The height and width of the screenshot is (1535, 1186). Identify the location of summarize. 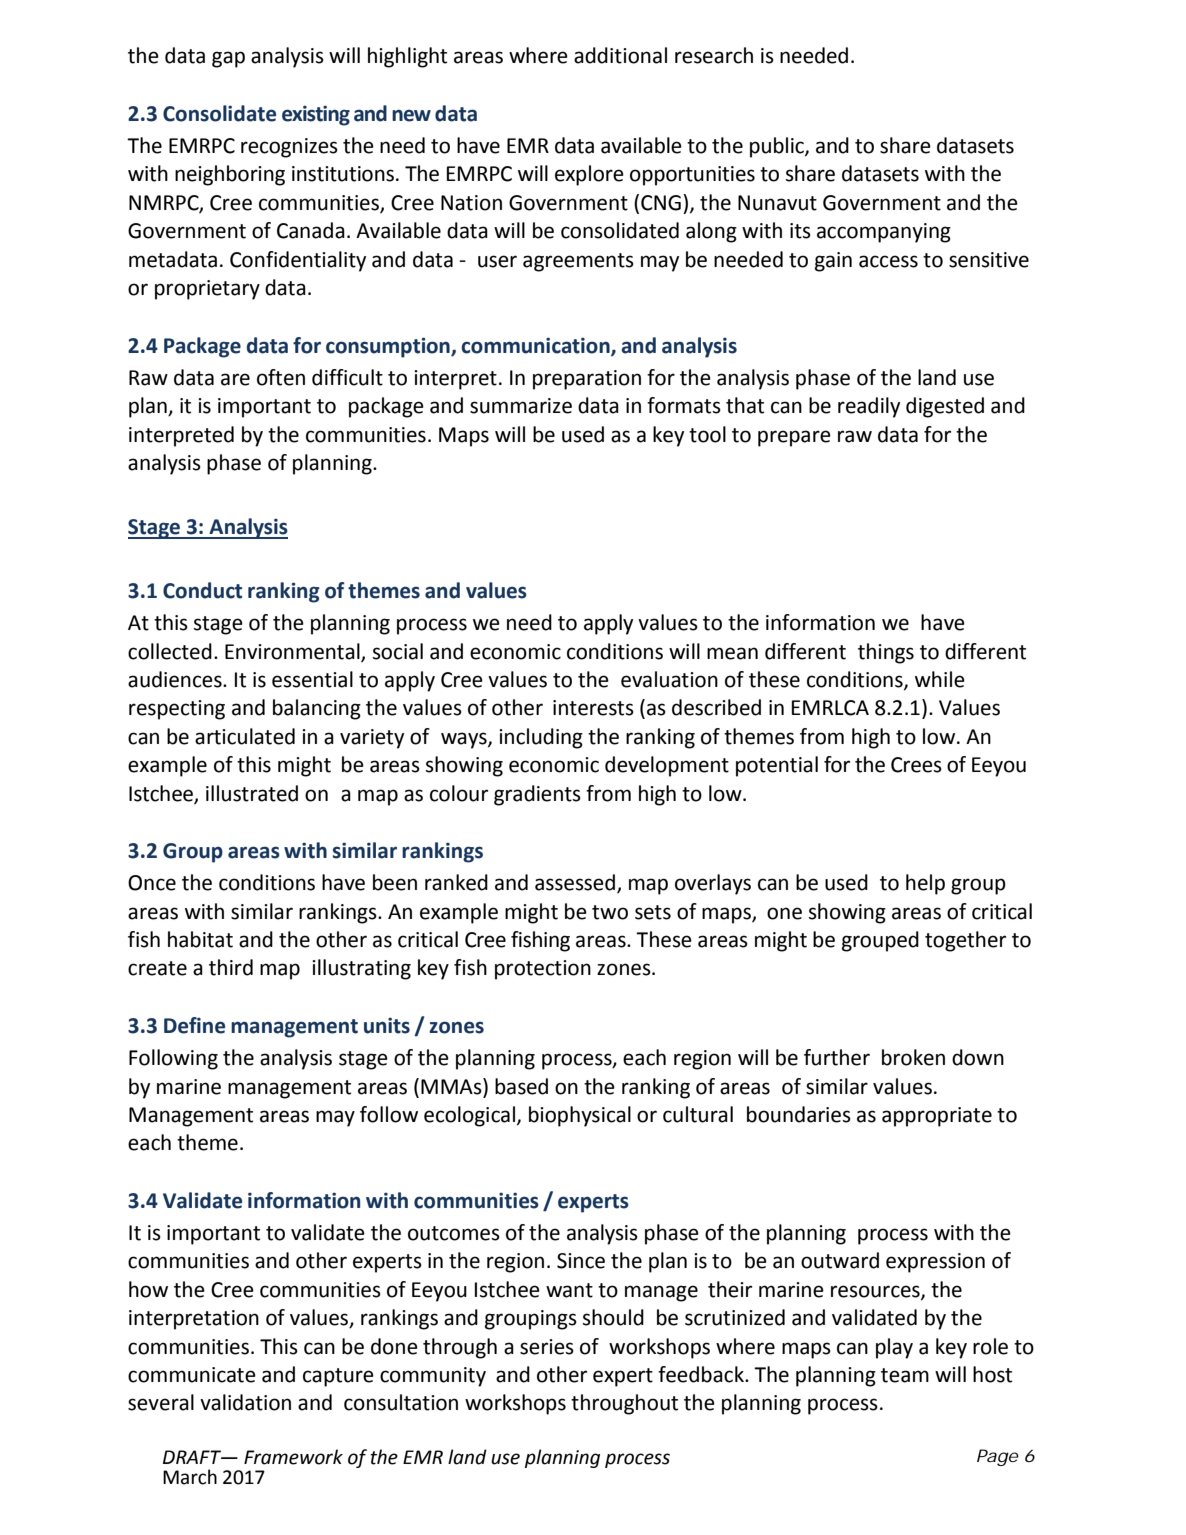
(521, 406).
